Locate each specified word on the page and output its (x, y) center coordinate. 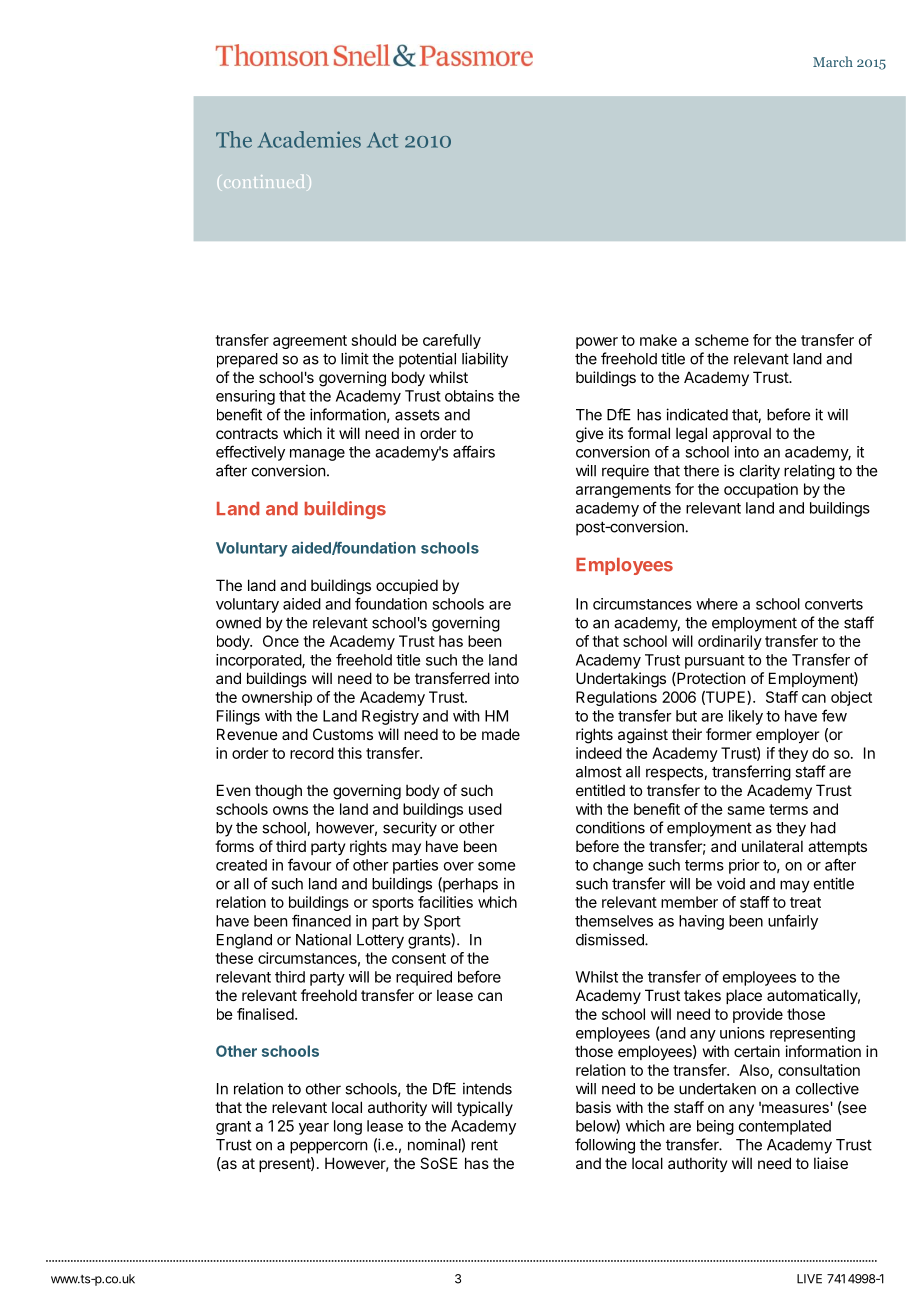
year (314, 1129)
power (597, 343)
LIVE (809, 1279)
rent (484, 1145)
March (833, 61)
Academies (309, 139)
